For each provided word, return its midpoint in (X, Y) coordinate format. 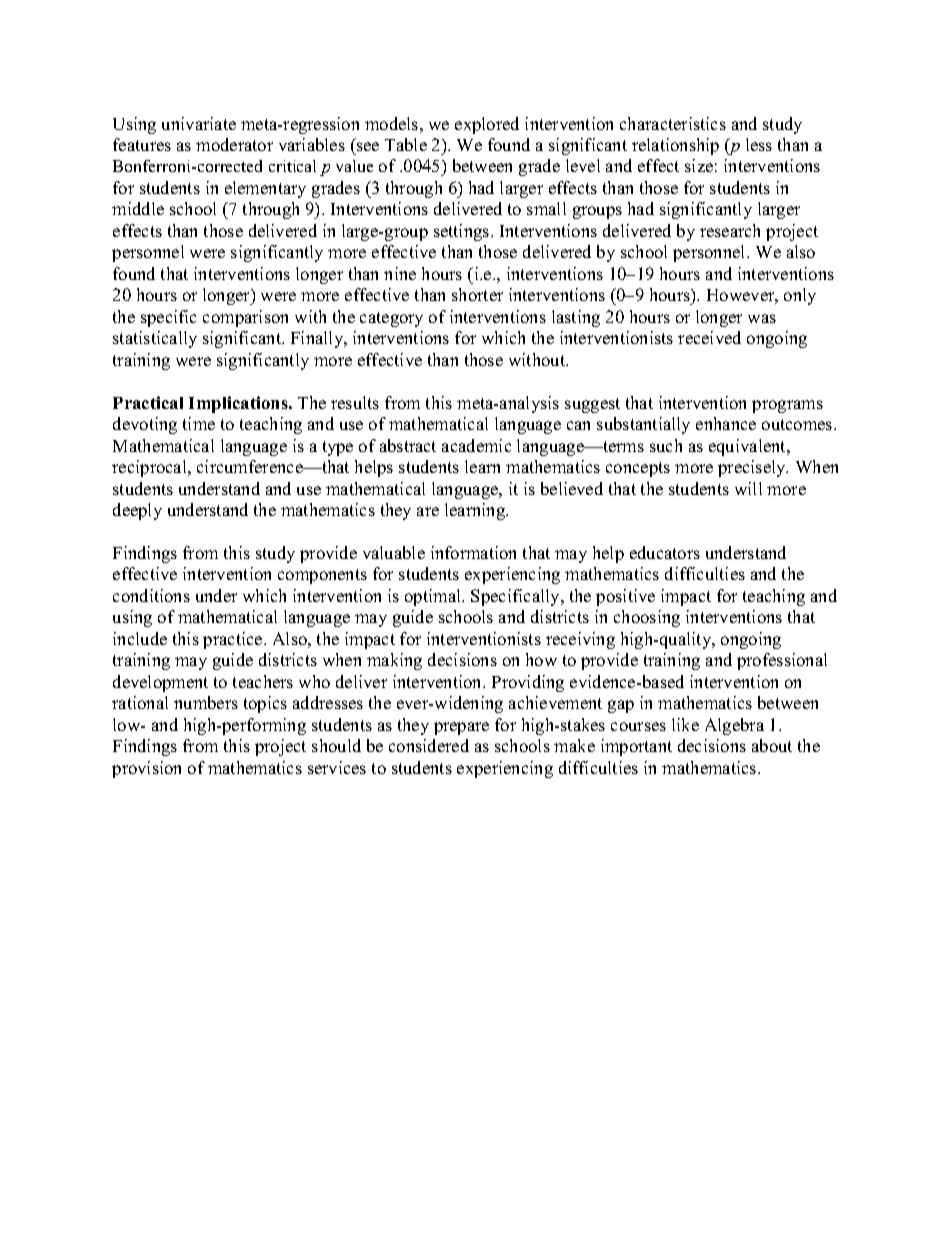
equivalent (749, 447)
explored (487, 125)
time (199, 423)
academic (476, 445)
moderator (234, 144)
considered (429, 745)
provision (146, 769)
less (759, 144)
